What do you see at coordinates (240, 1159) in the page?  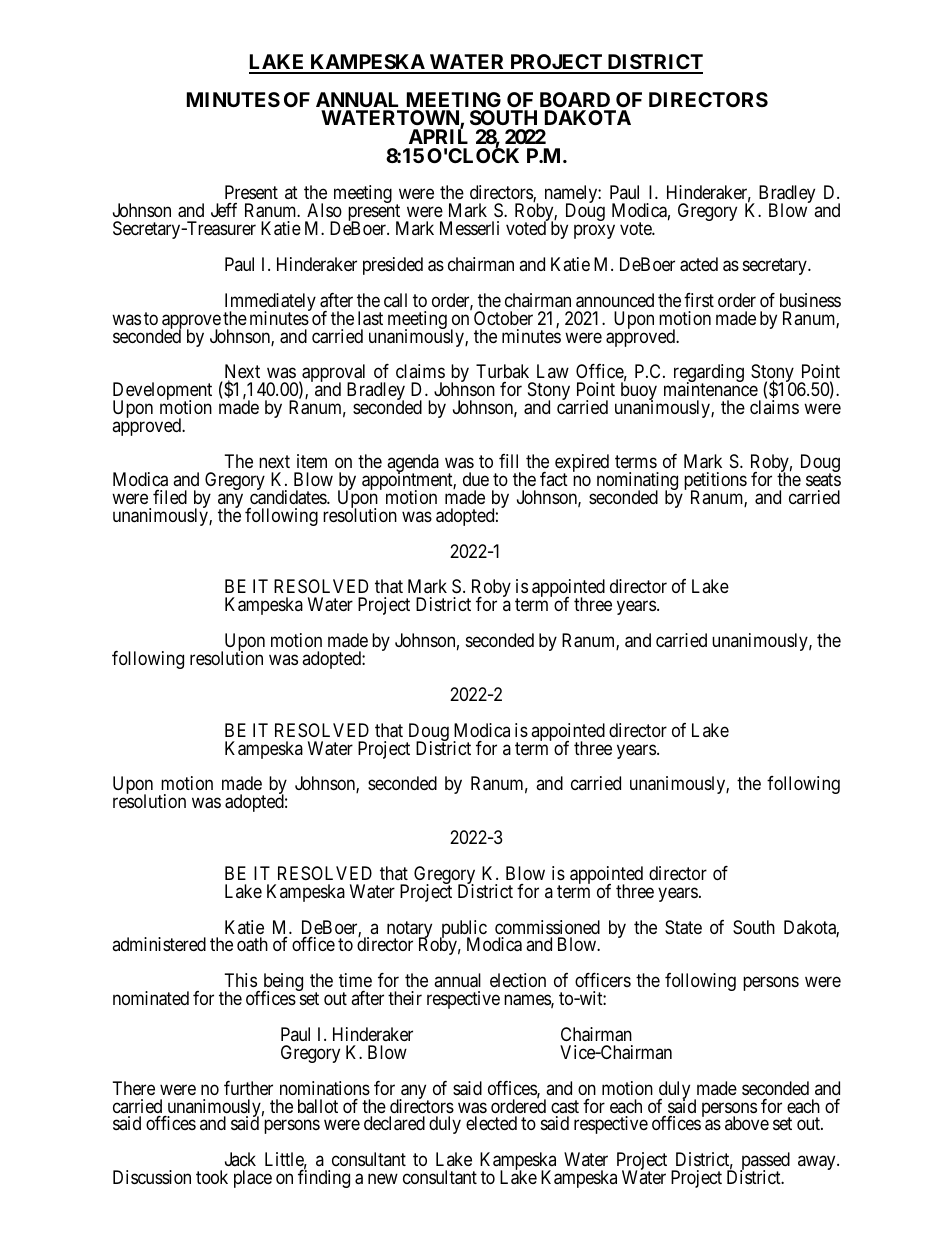 I see `Jack` at bounding box center [240, 1159].
